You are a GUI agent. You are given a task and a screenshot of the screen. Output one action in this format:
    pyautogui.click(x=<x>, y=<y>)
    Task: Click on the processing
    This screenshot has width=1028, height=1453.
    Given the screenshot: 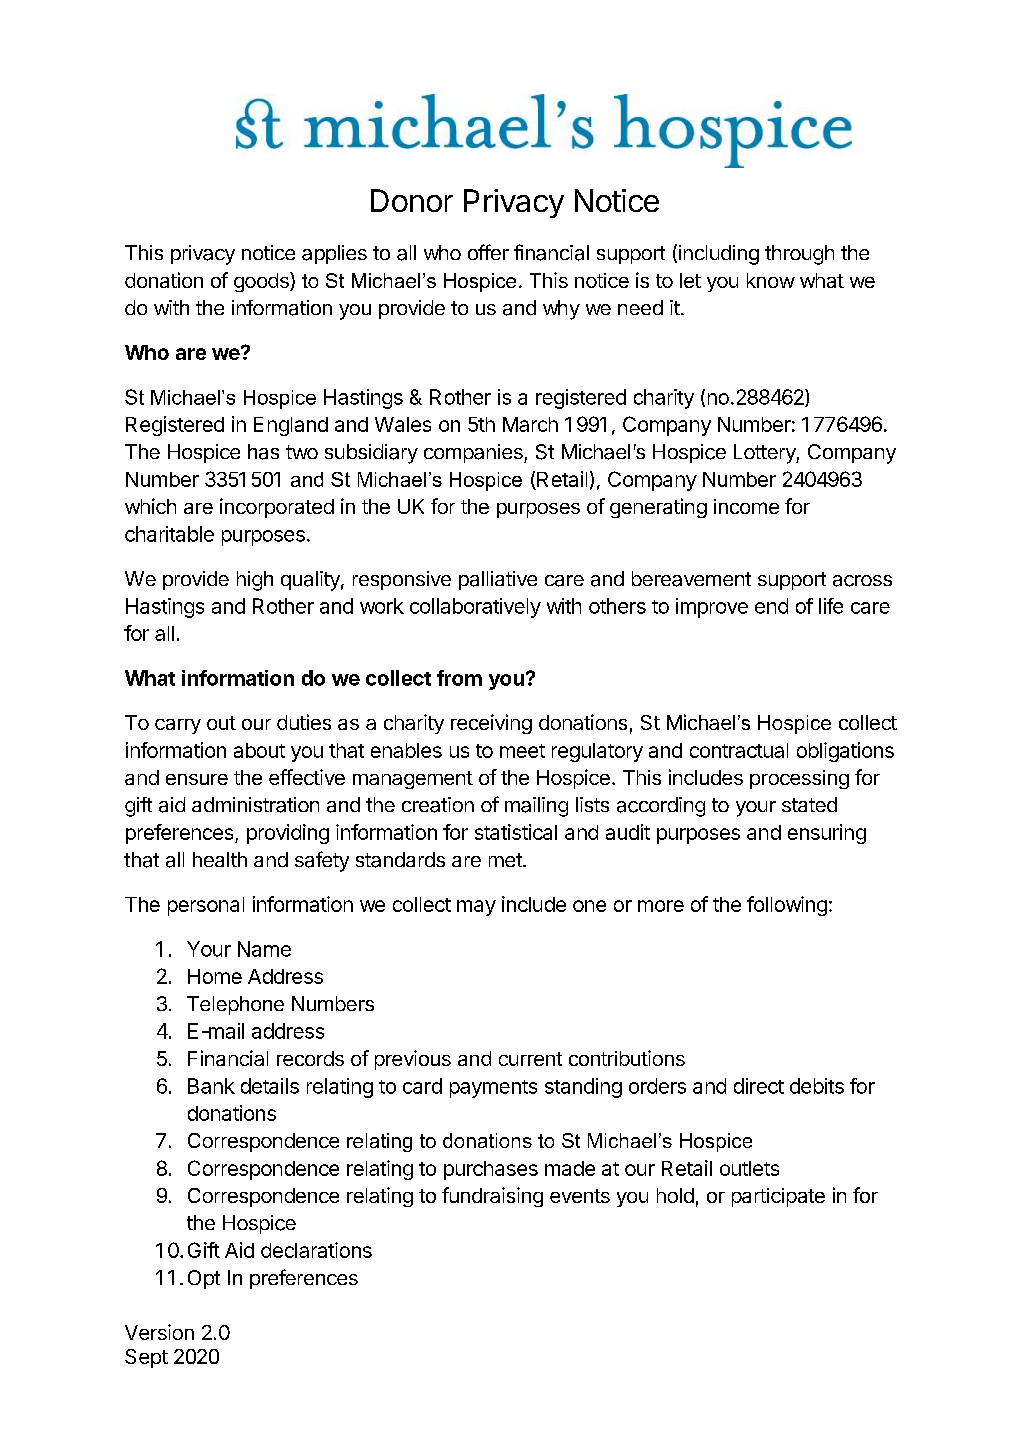 What is the action you would take?
    pyautogui.click(x=799, y=779)
